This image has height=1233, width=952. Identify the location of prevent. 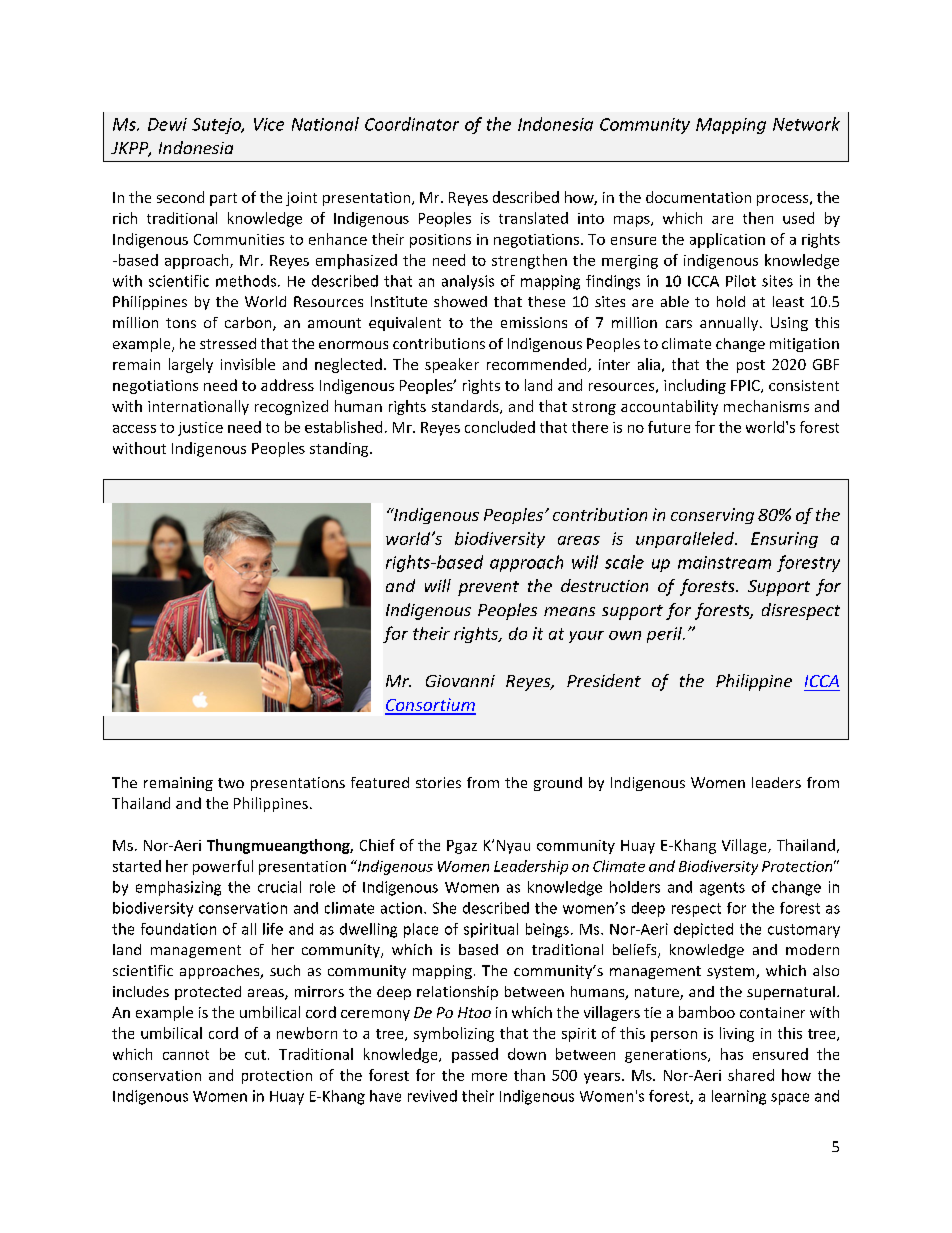
(488, 588).
